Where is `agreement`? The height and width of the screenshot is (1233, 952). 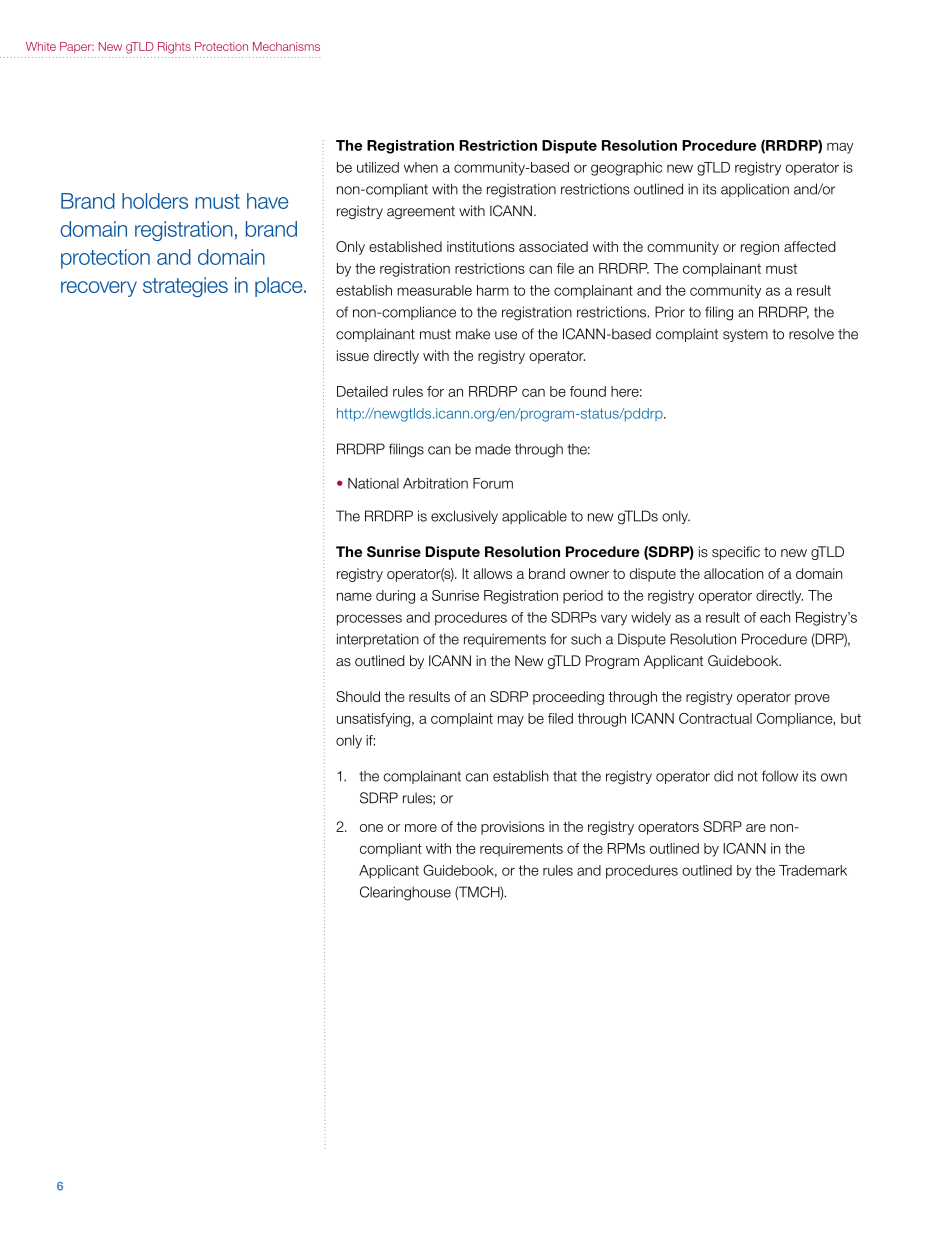 agreement is located at coordinates (421, 212).
